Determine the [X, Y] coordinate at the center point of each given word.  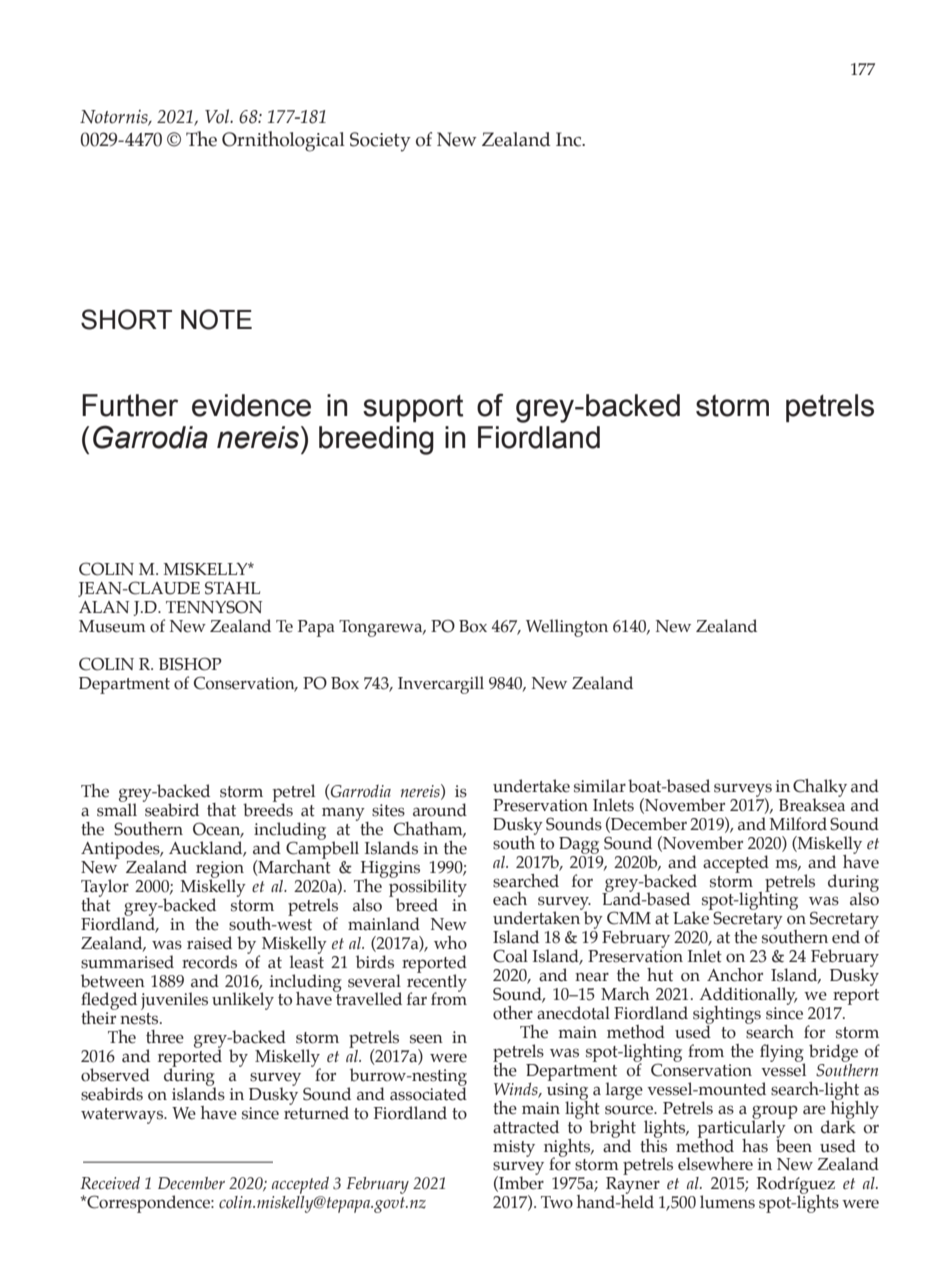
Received [110, 1183]
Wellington [567, 628]
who [450, 943]
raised [209, 943]
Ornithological [283, 141]
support [413, 408]
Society [380, 142]
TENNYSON [214, 607]
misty [514, 1148]
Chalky [820, 789]
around [440, 810]
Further [130, 405]
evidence [251, 405]
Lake [691, 918]
